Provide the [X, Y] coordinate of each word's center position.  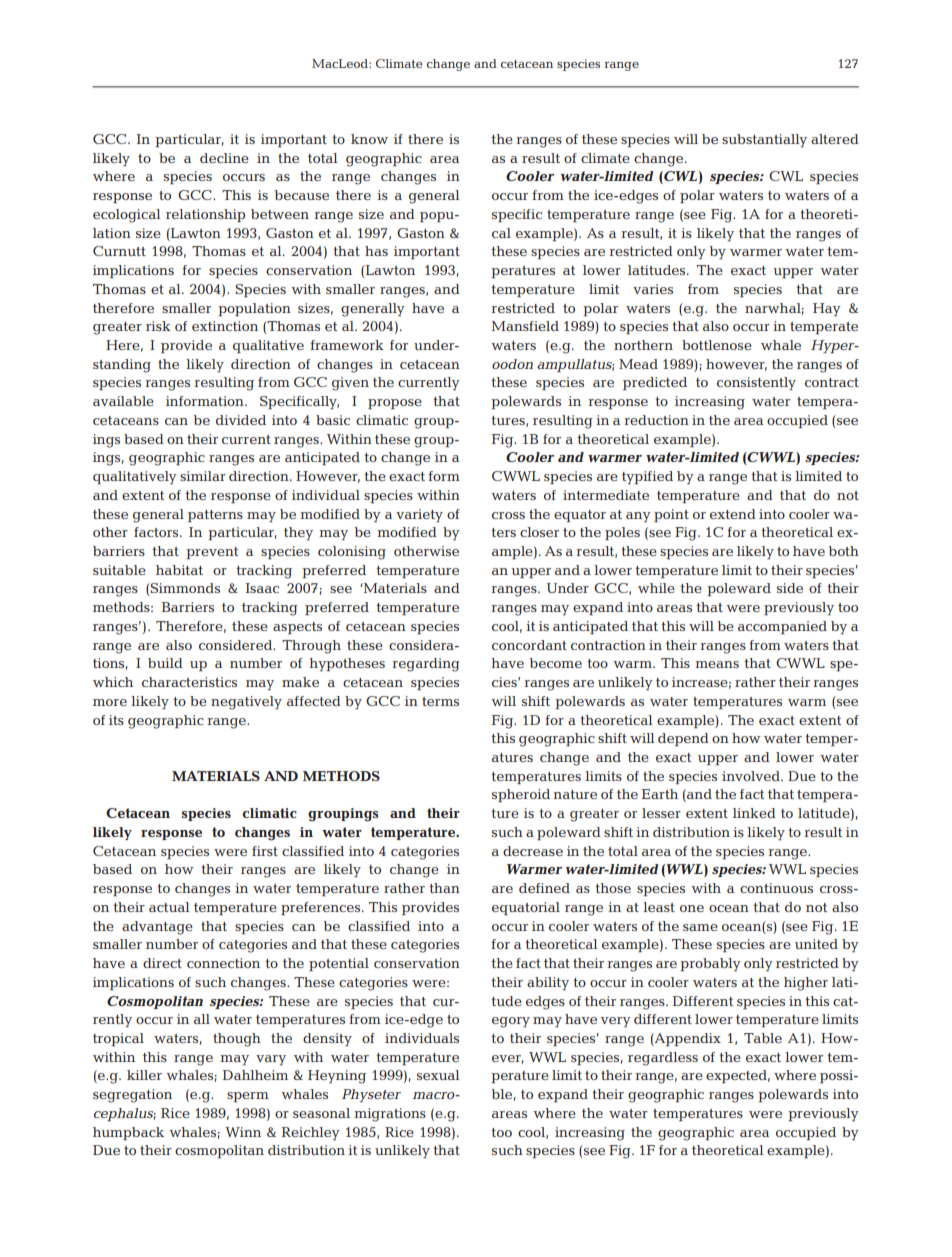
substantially [764, 140]
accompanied [782, 627]
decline [224, 158]
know [369, 139]
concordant [529, 645]
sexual [438, 1075]
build [165, 663]
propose [395, 404]
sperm [248, 1097]
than [444, 888]
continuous [776, 888]
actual [169, 907]
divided [241, 420]
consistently [756, 383]
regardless [663, 1059]
